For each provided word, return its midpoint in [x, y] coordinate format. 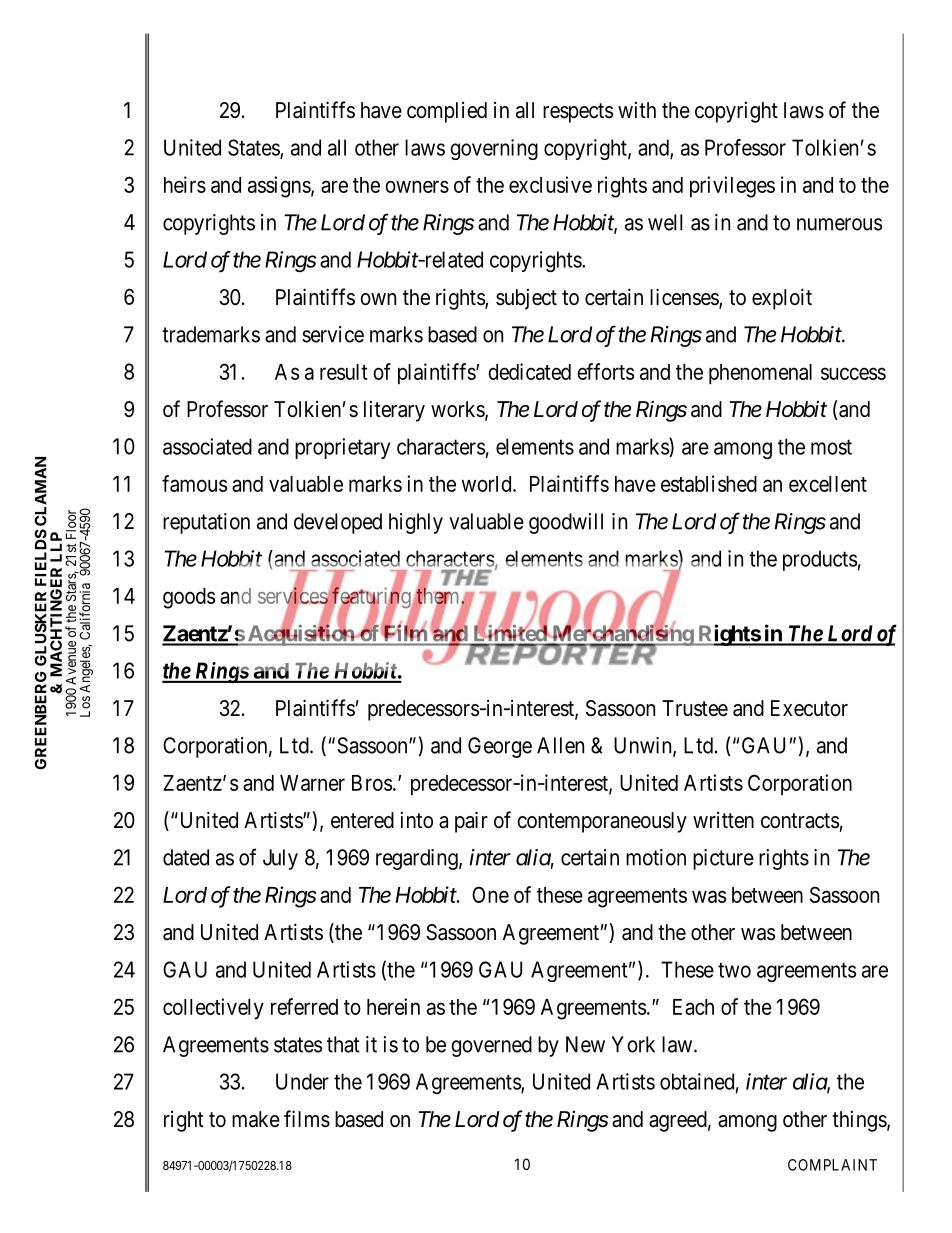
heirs [185, 184]
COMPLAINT [832, 1165]
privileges [732, 187]
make [256, 1119]
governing [494, 149]
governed [491, 1046]
